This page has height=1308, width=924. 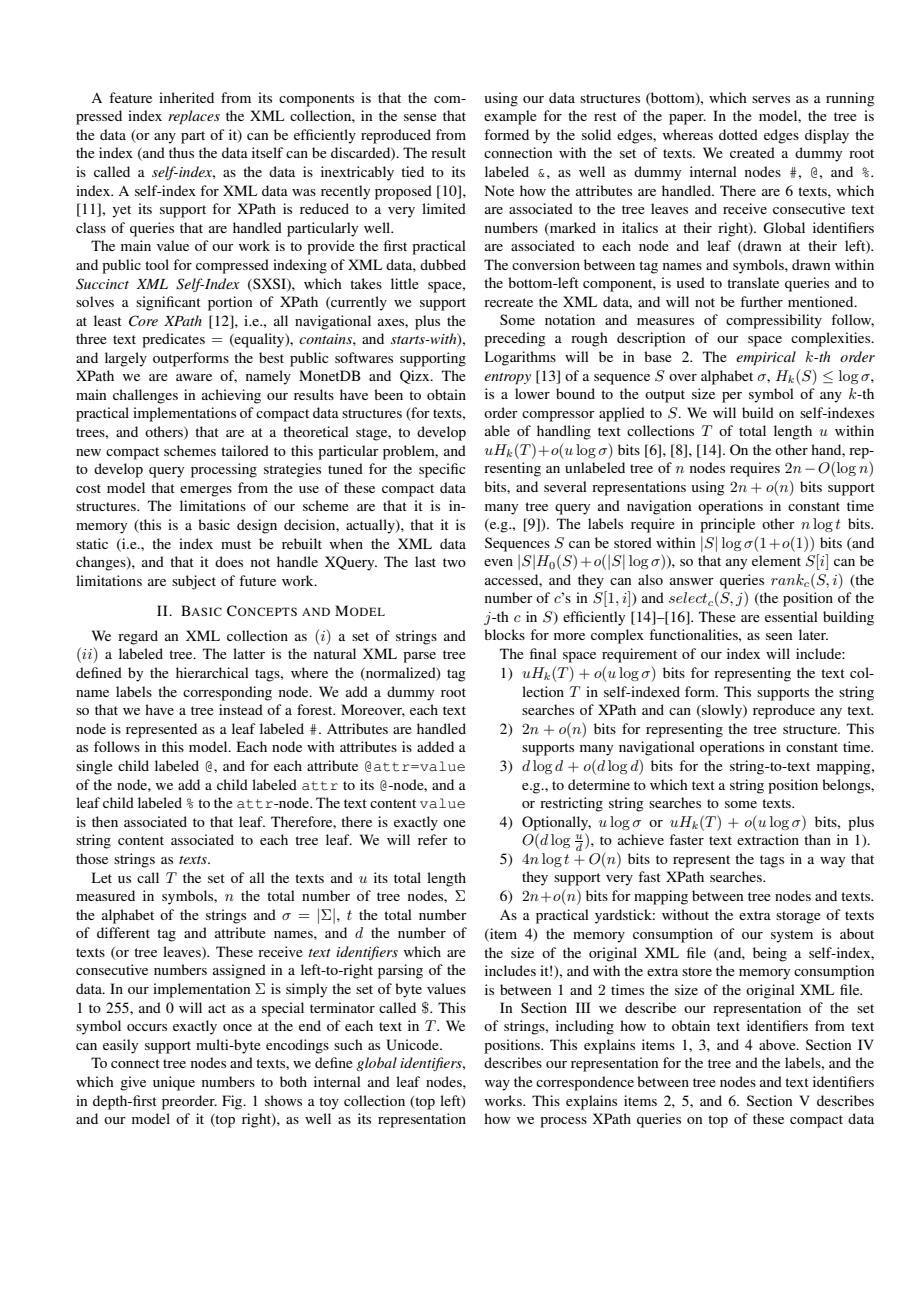 I want to click on output, so click(x=665, y=396).
